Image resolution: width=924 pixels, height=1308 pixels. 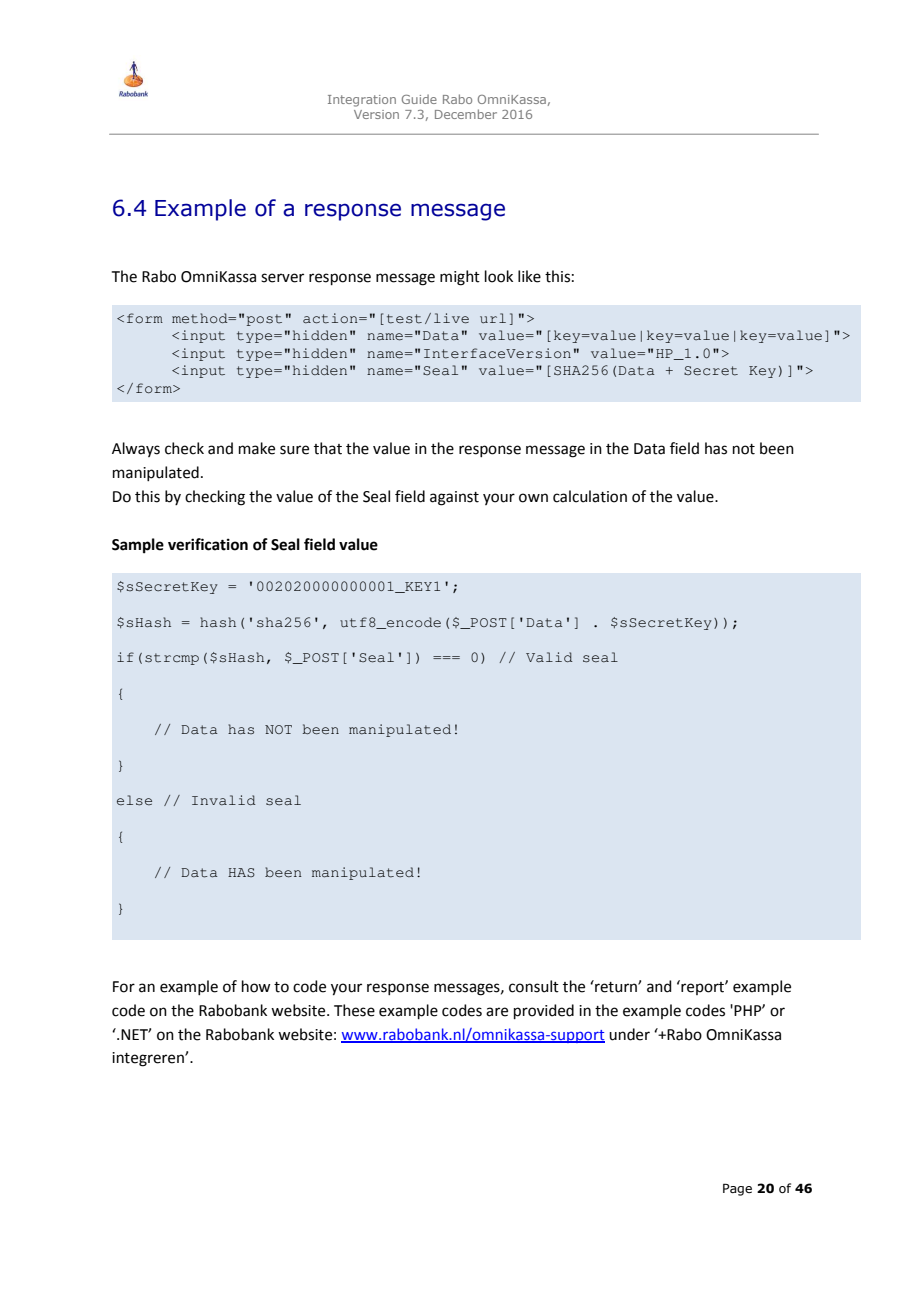 What do you see at coordinates (737, 1189) in the screenshot?
I see `Page` at bounding box center [737, 1189].
